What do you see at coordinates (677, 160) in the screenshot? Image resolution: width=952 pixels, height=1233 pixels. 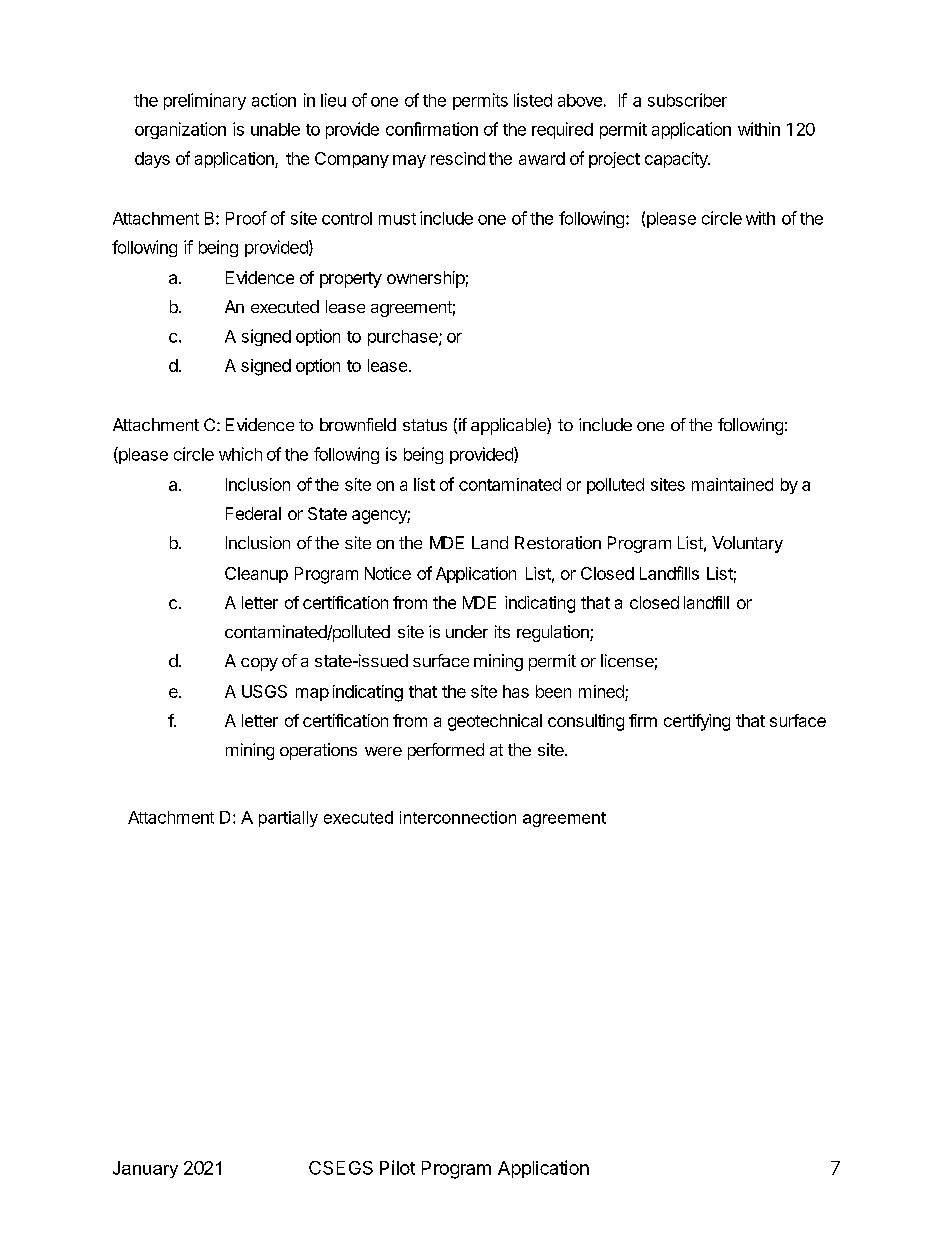 I see `capacity` at bounding box center [677, 160].
